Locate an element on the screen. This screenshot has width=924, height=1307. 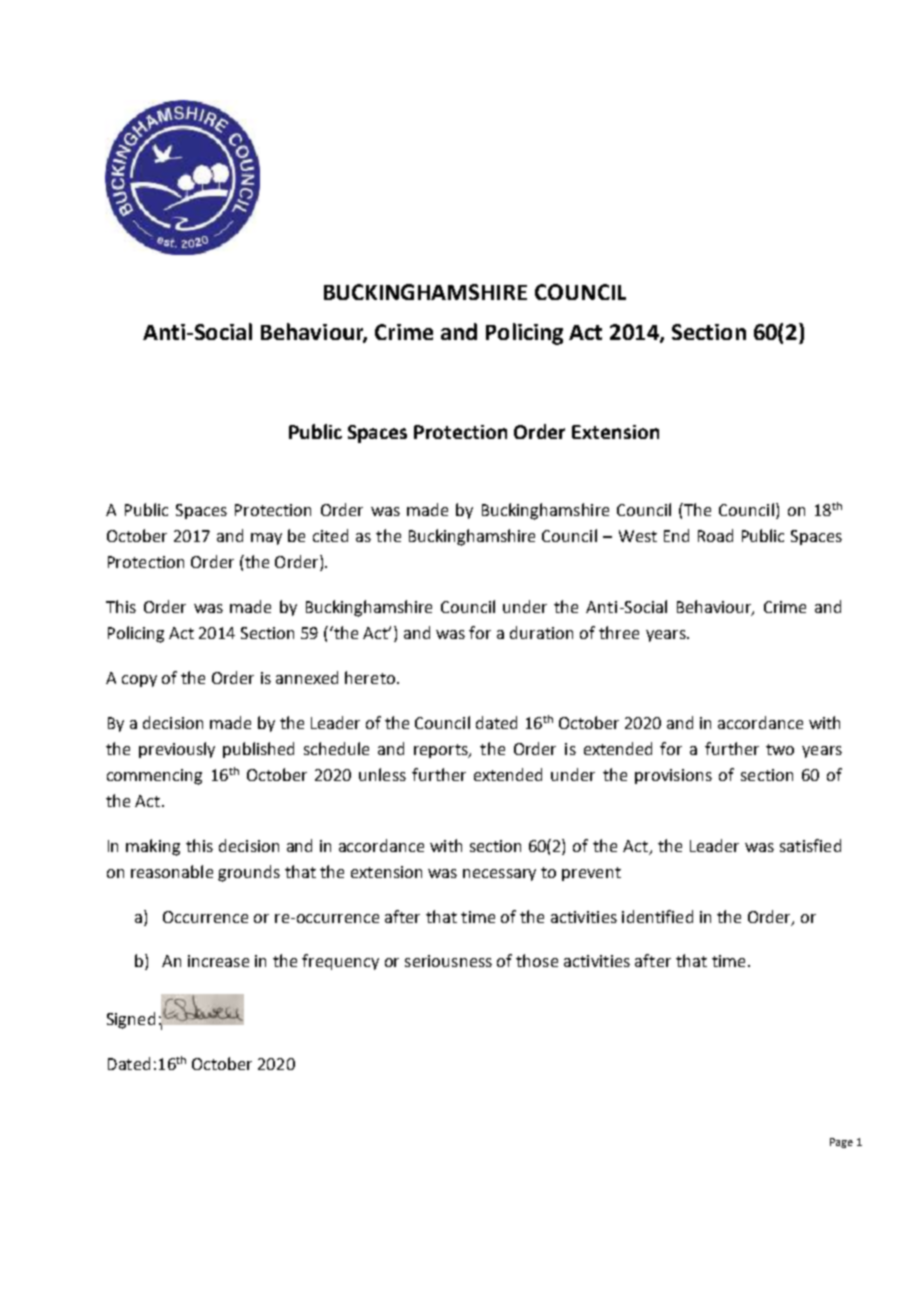
increase is located at coordinates (218, 961).
